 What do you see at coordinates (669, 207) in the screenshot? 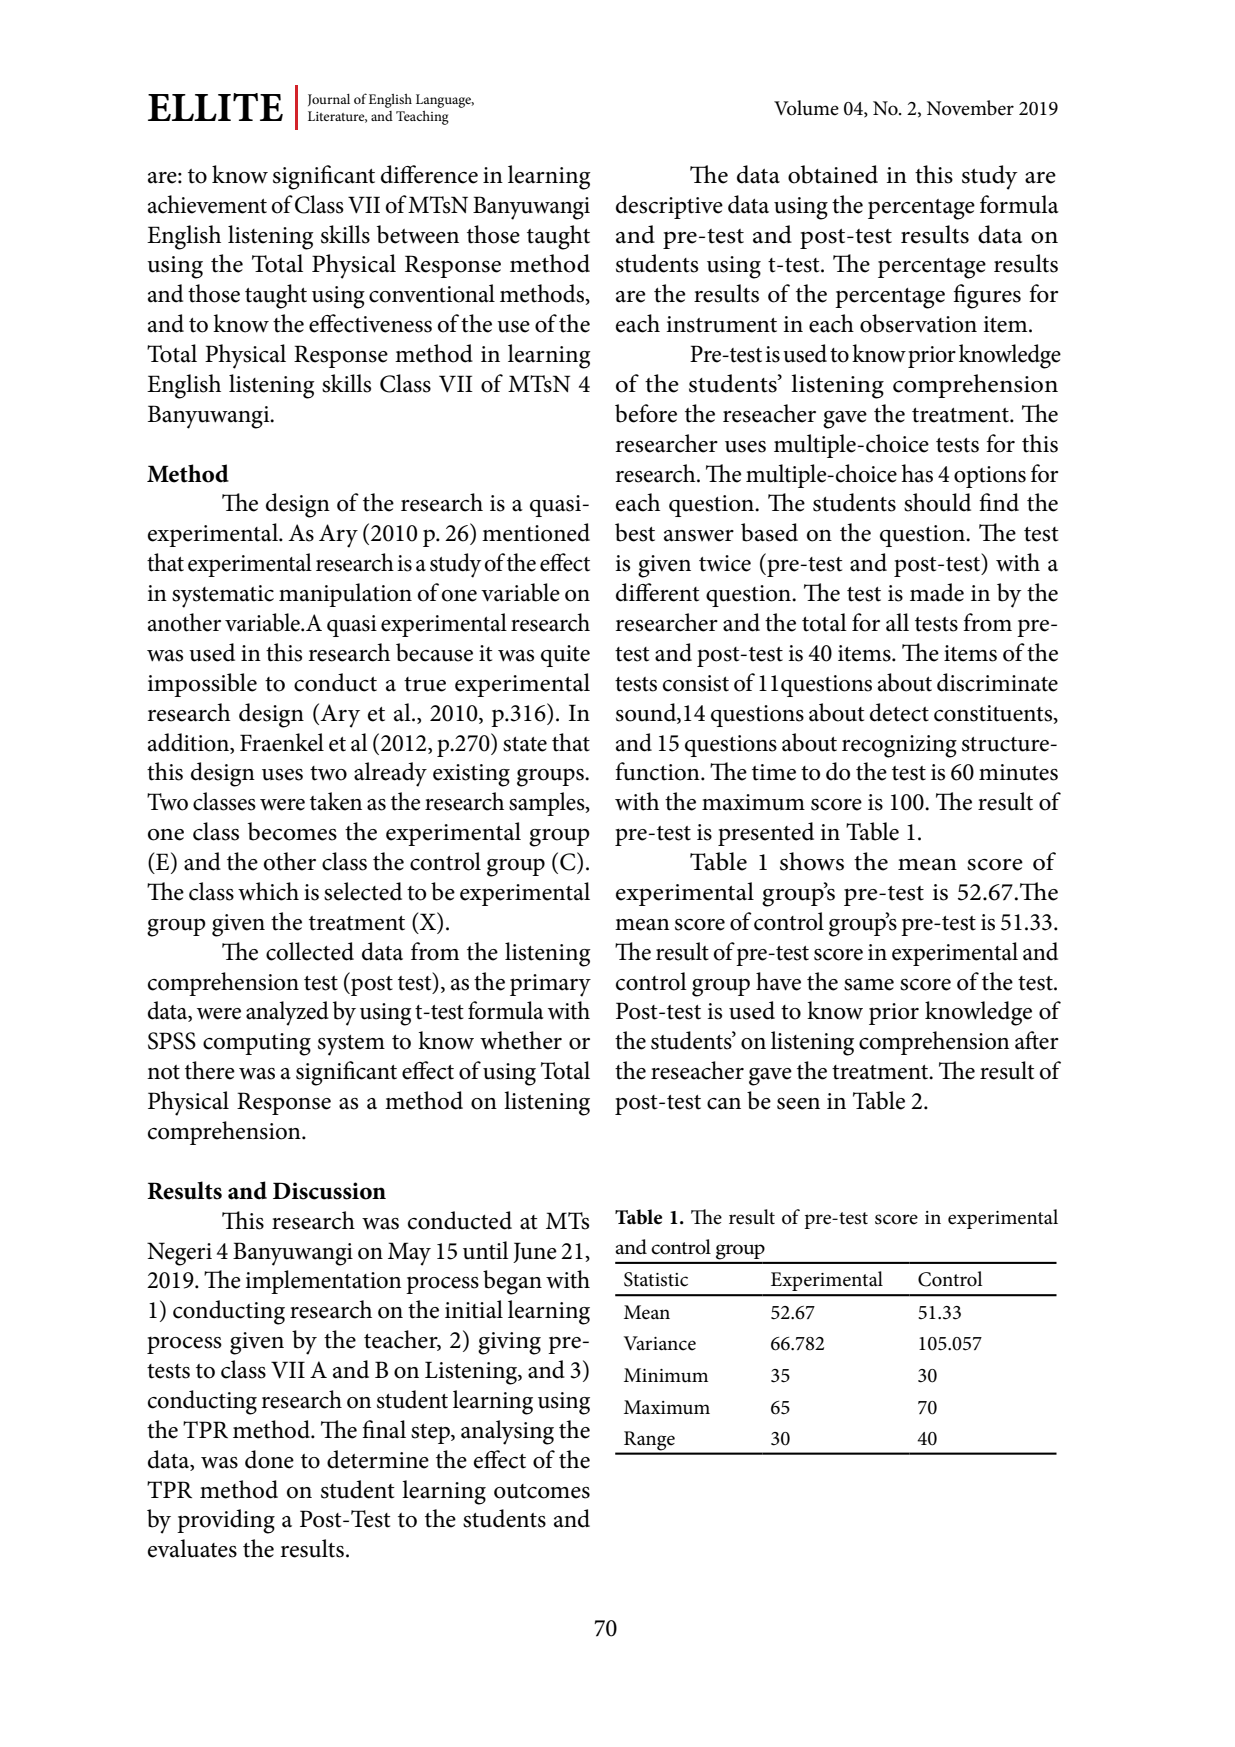
I see `descriptive` at bounding box center [669, 207].
